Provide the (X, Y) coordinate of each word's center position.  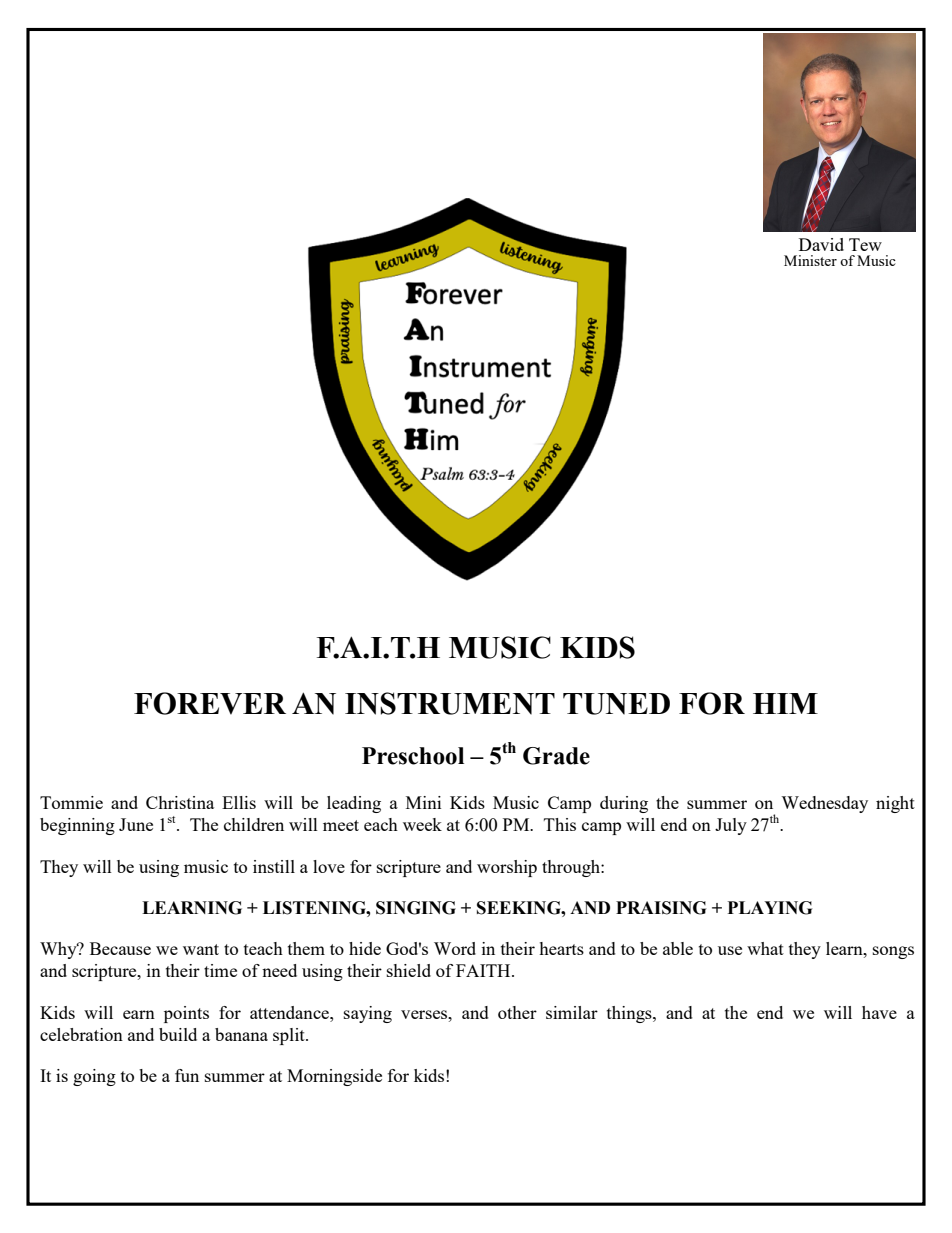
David (821, 244)
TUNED (616, 704)
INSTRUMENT (450, 703)
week (422, 824)
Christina (180, 802)
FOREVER (210, 703)
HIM (785, 703)
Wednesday (824, 804)
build (178, 1034)
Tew (865, 244)
